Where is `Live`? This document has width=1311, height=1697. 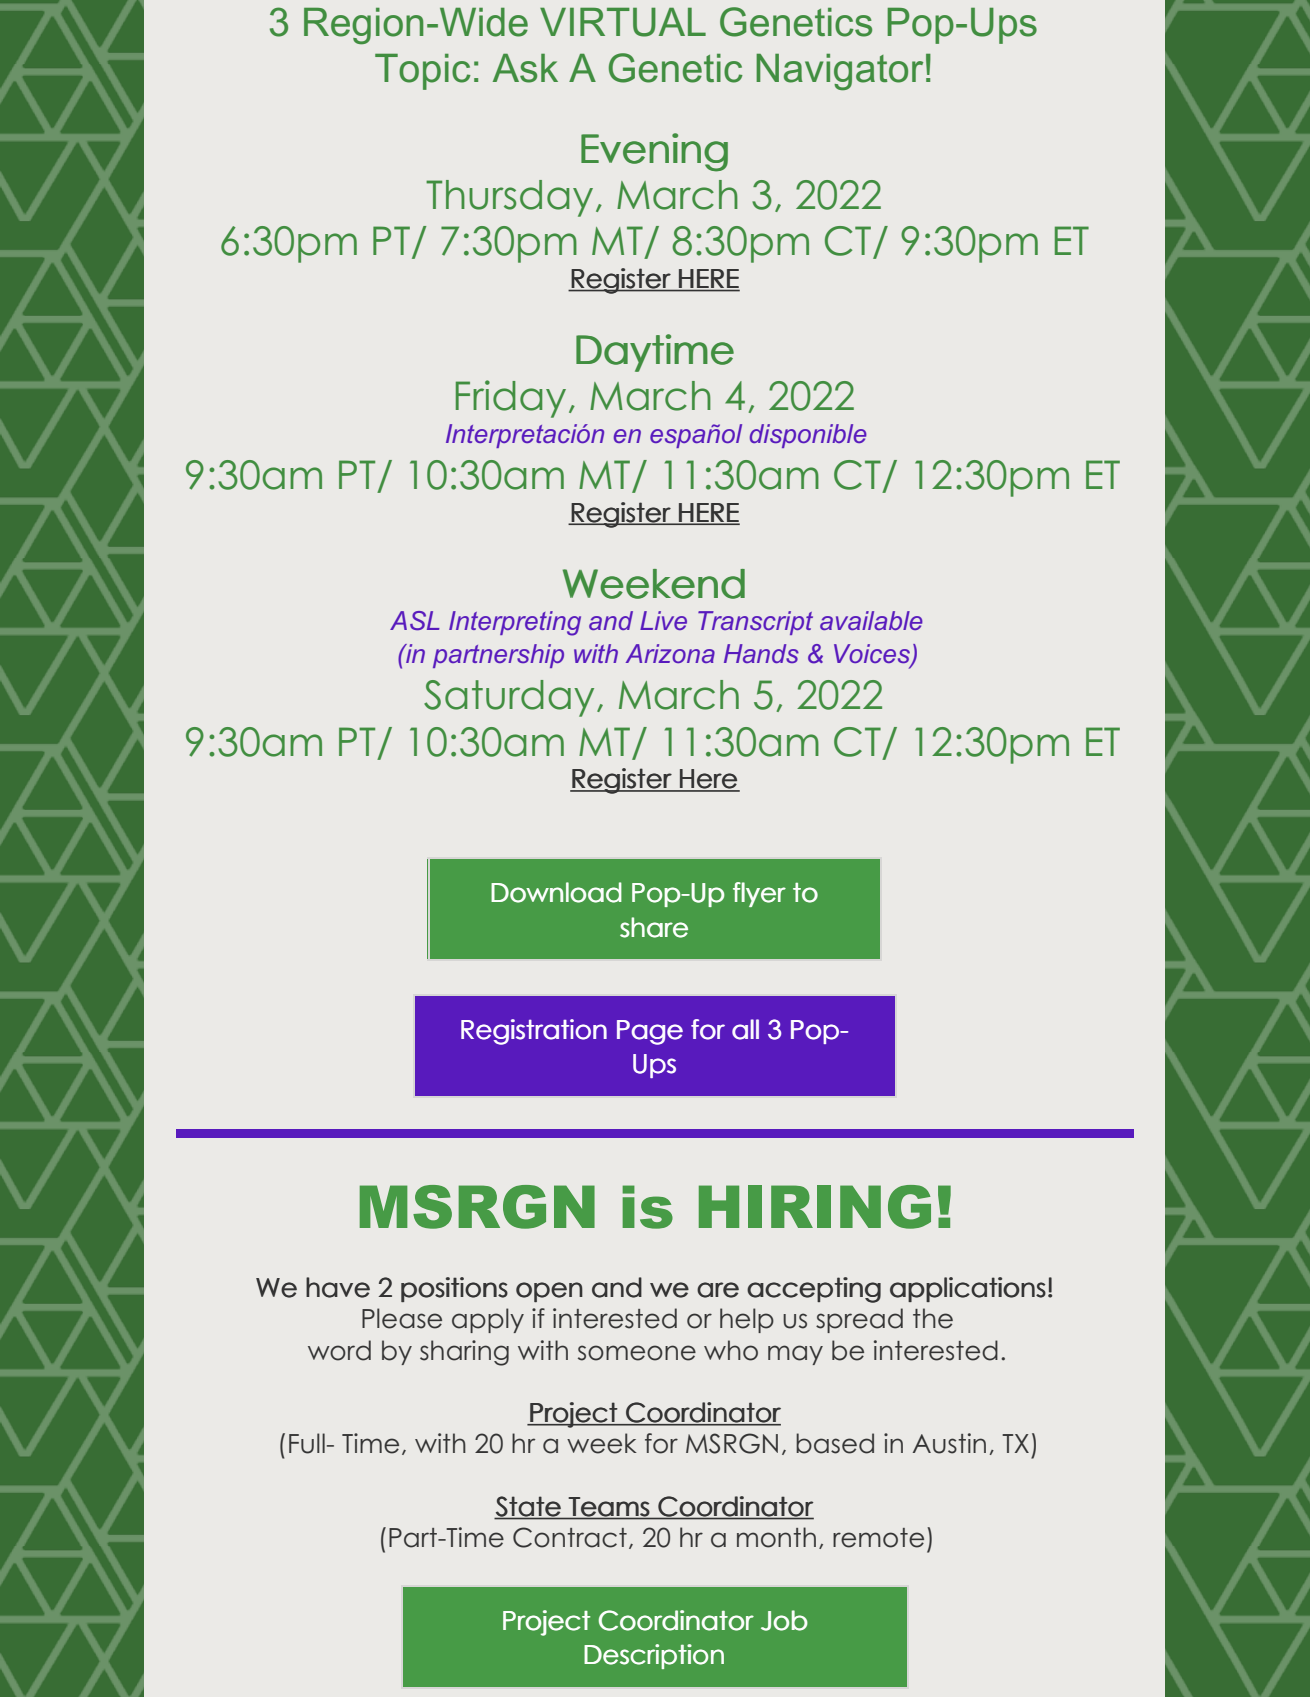
Live is located at coordinates (663, 620).
